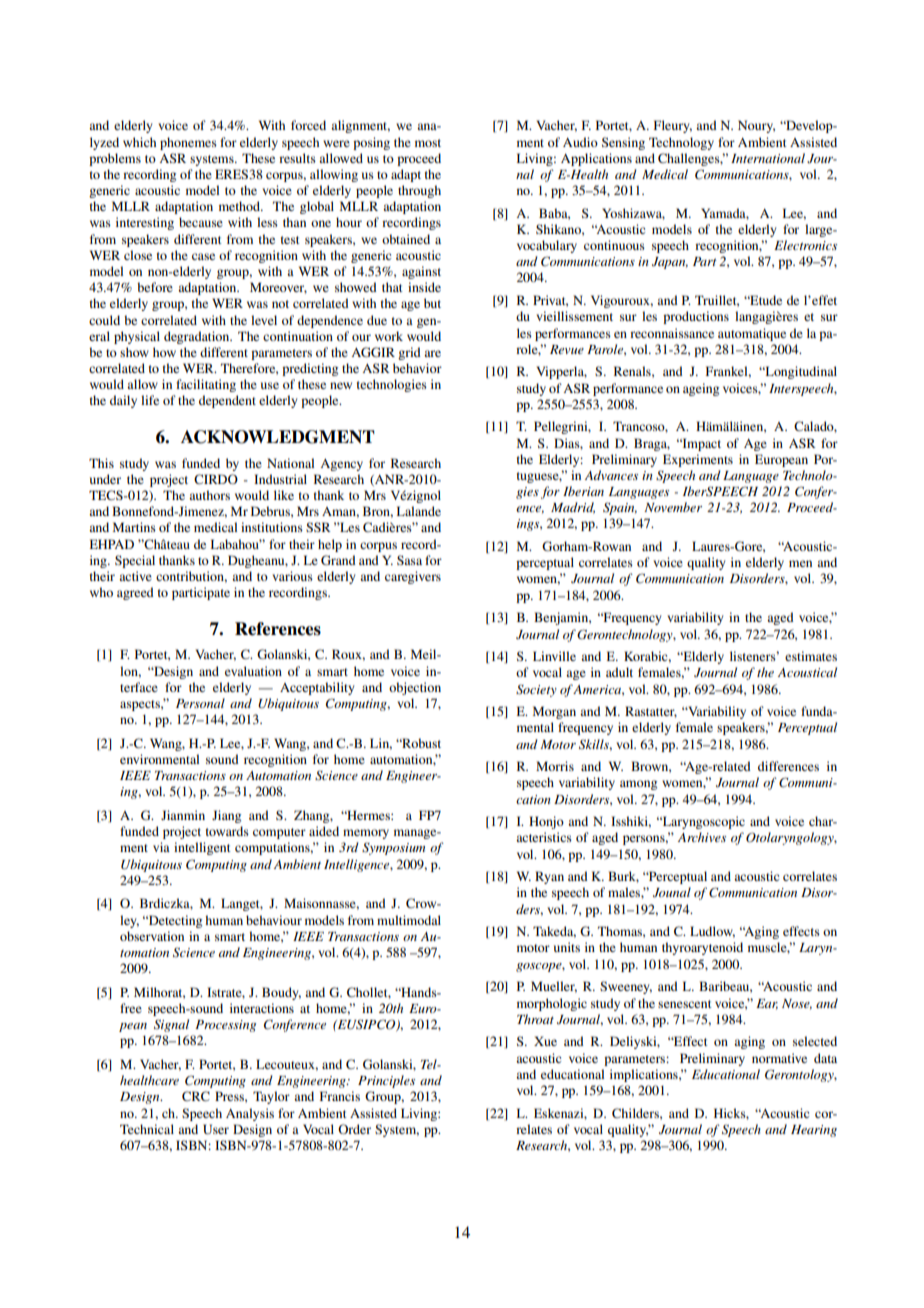 This document has width=924, height=1308. Describe the element at coordinates (555, 766) in the document. I see `Morris` at that location.
